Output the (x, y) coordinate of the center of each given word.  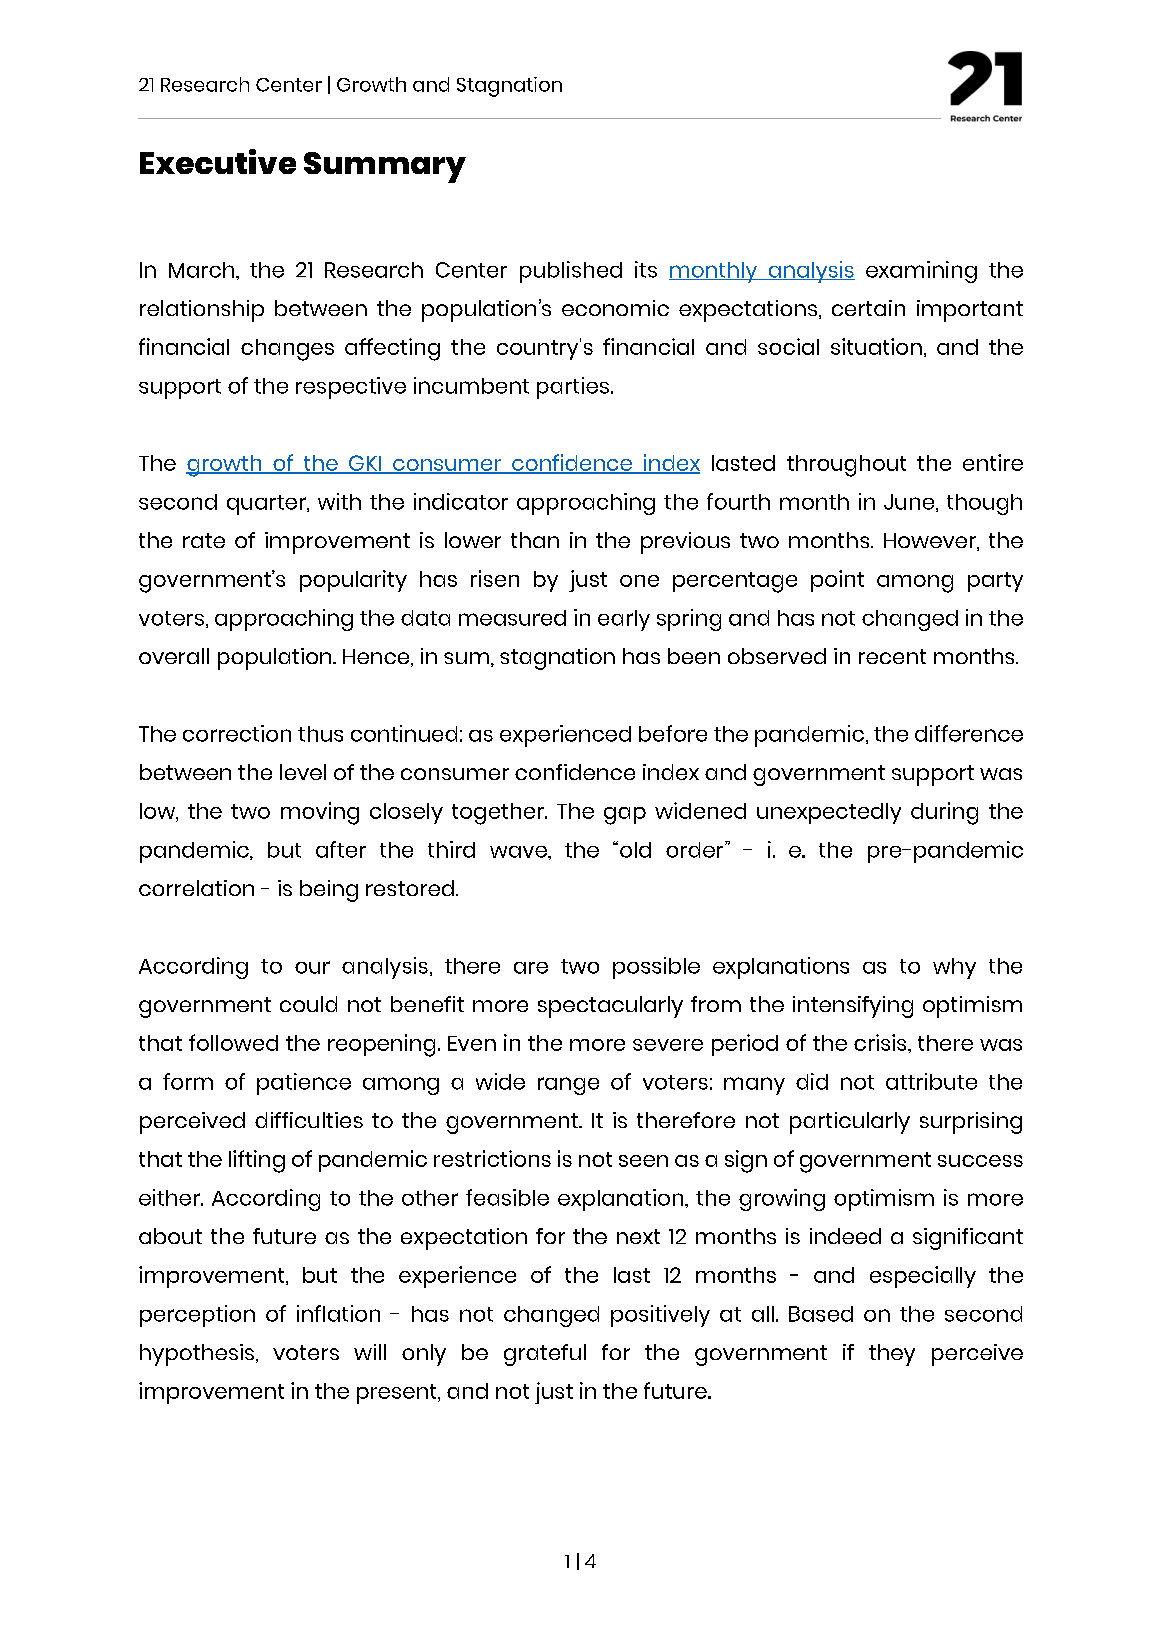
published (571, 272)
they (892, 1355)
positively (660, 1316)
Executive (218, 161)
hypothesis (197, 1355)
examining (921, 272)
